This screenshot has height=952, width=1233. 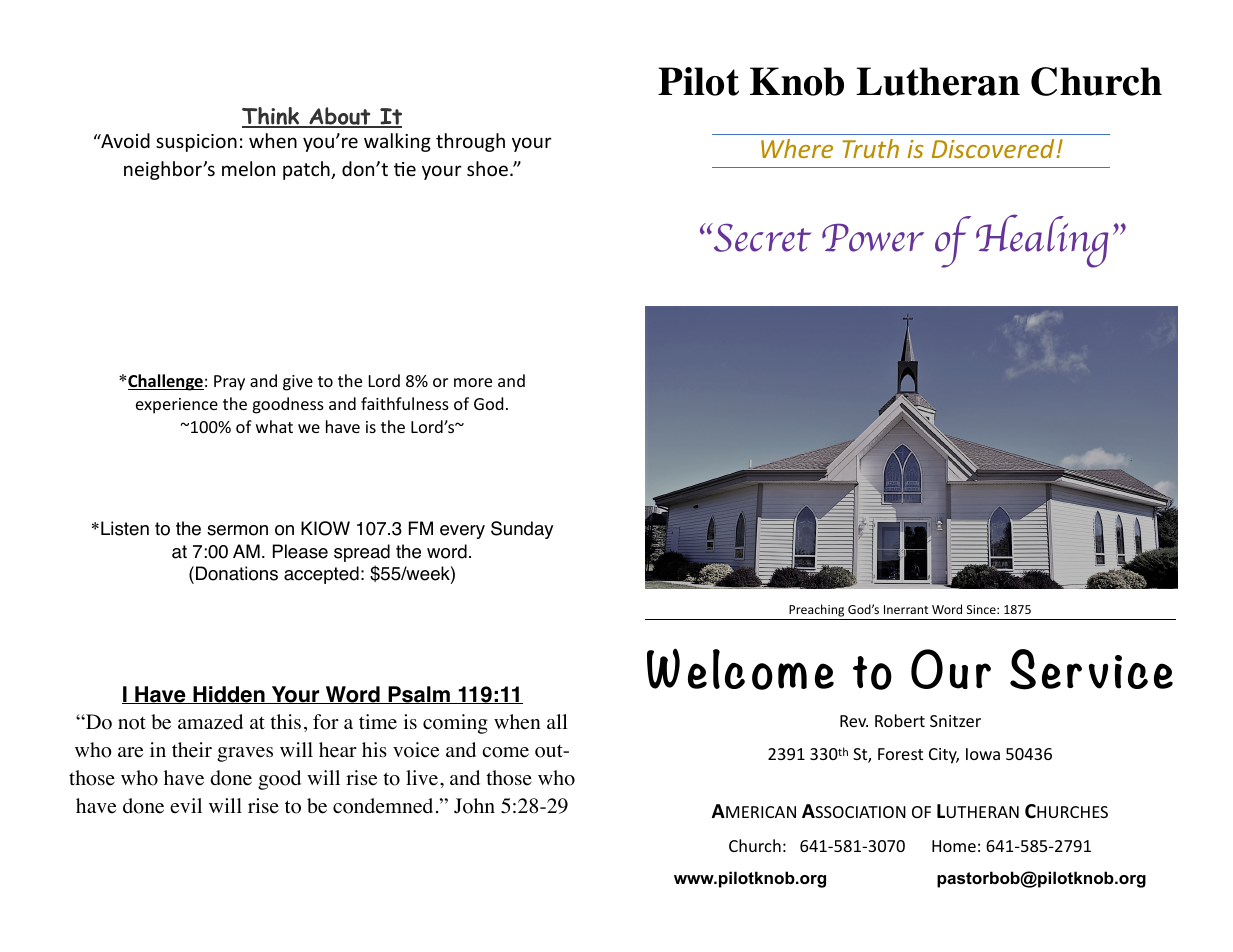 What do you see at coordinates (1042, 241) in the screenshot?
I see `Healing` at bounding box center [1042, 241].
